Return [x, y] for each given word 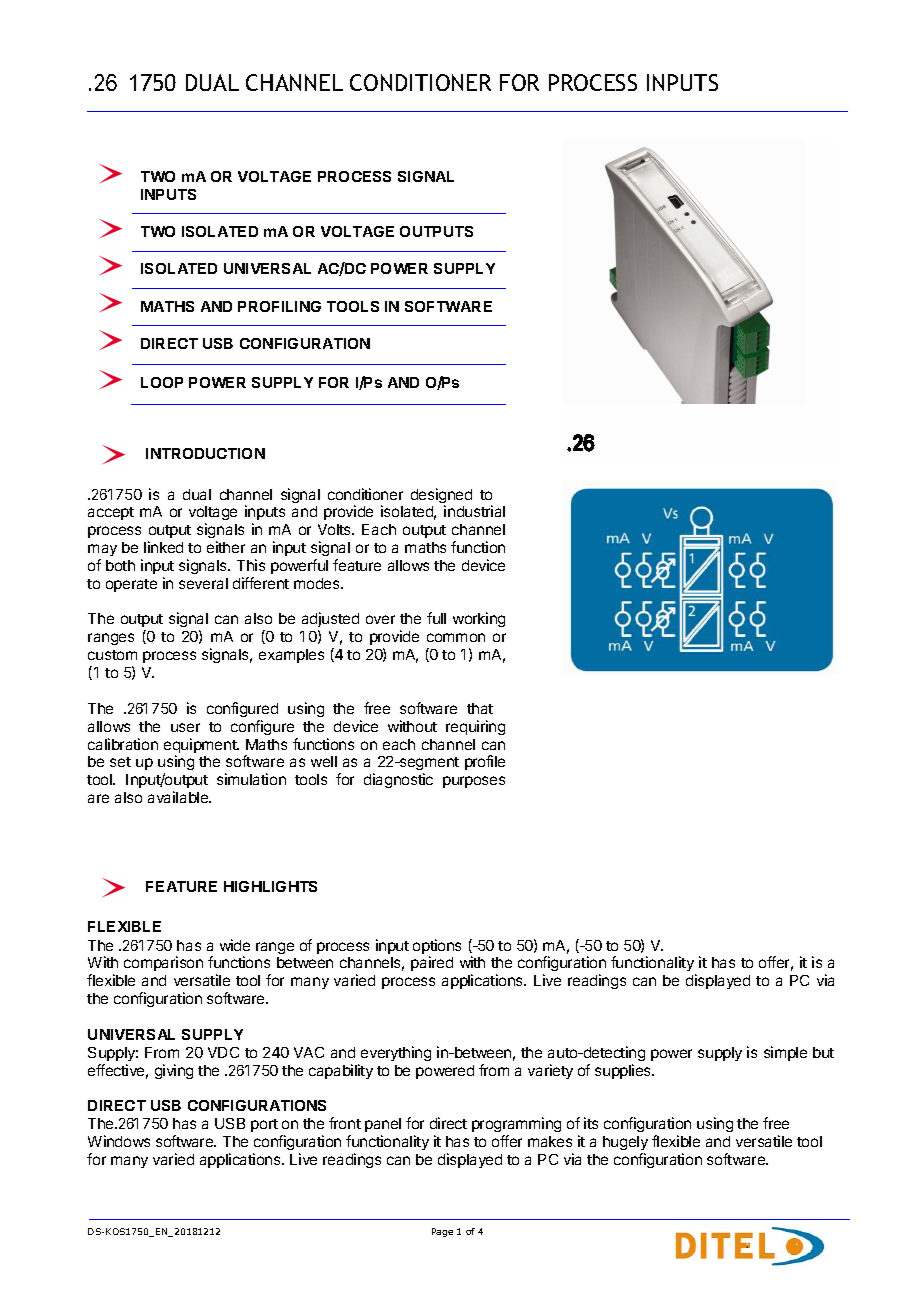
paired [432, 963]
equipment [201, 747]
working [479, 619]
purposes [474, 782]
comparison [163, 963]
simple [785, 1053]
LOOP [162, 382]
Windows [119, 1141]
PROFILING [279, 306]
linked [163, 547]
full [436, 618]
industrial [474, 511]
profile [485, 762]
